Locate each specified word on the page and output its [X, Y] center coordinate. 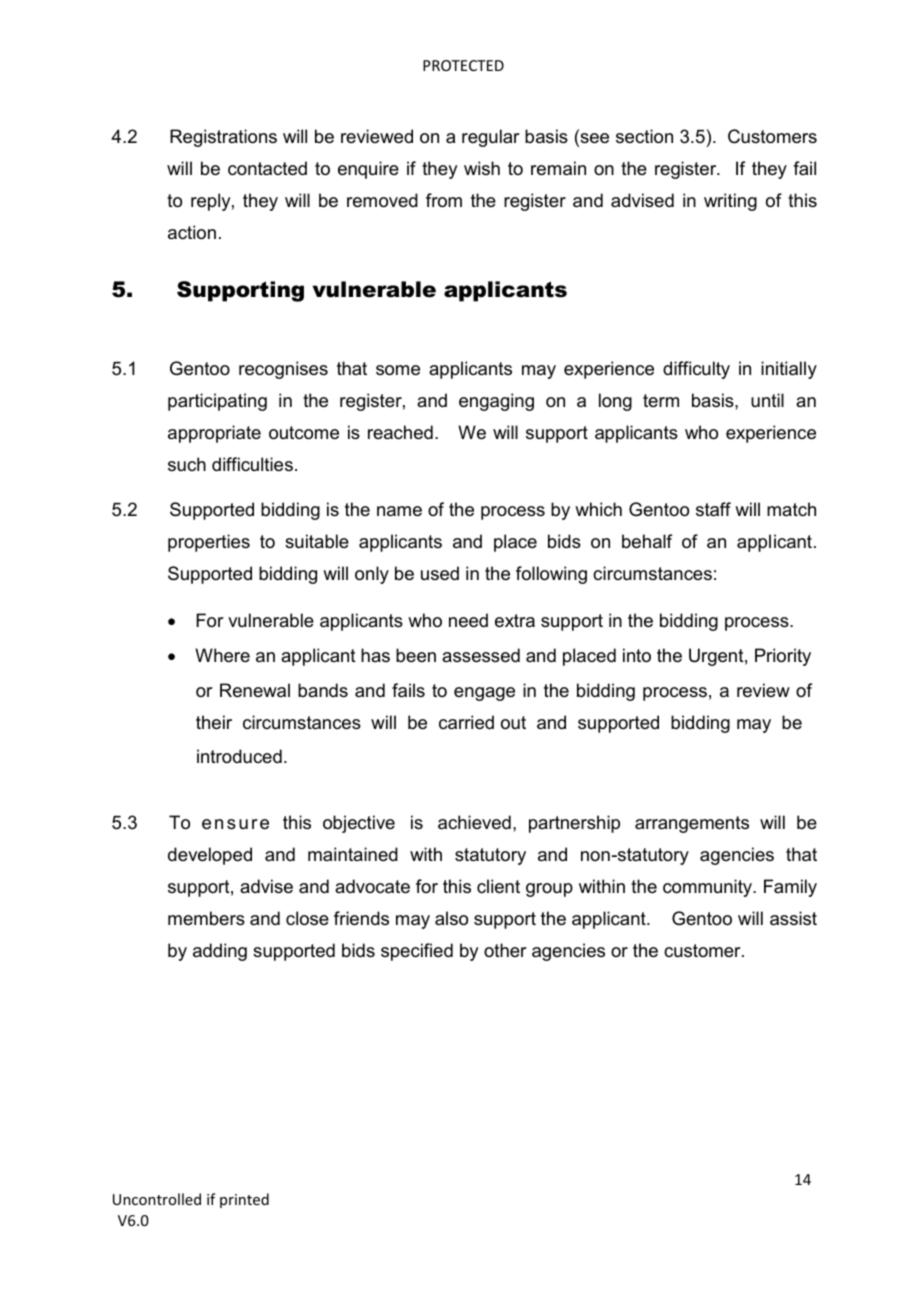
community [709, 888]
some [398, 370]
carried [466, 722]
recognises [283, 370]
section [644, 136]
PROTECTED [463, 65]
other [505, 950]
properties [209, 543]
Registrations [223, 138]
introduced [239, 756]
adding [220, 952]
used [440, 573]
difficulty [696, 370]
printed [244, 1200]
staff [713, 509]
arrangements [692, 824]
